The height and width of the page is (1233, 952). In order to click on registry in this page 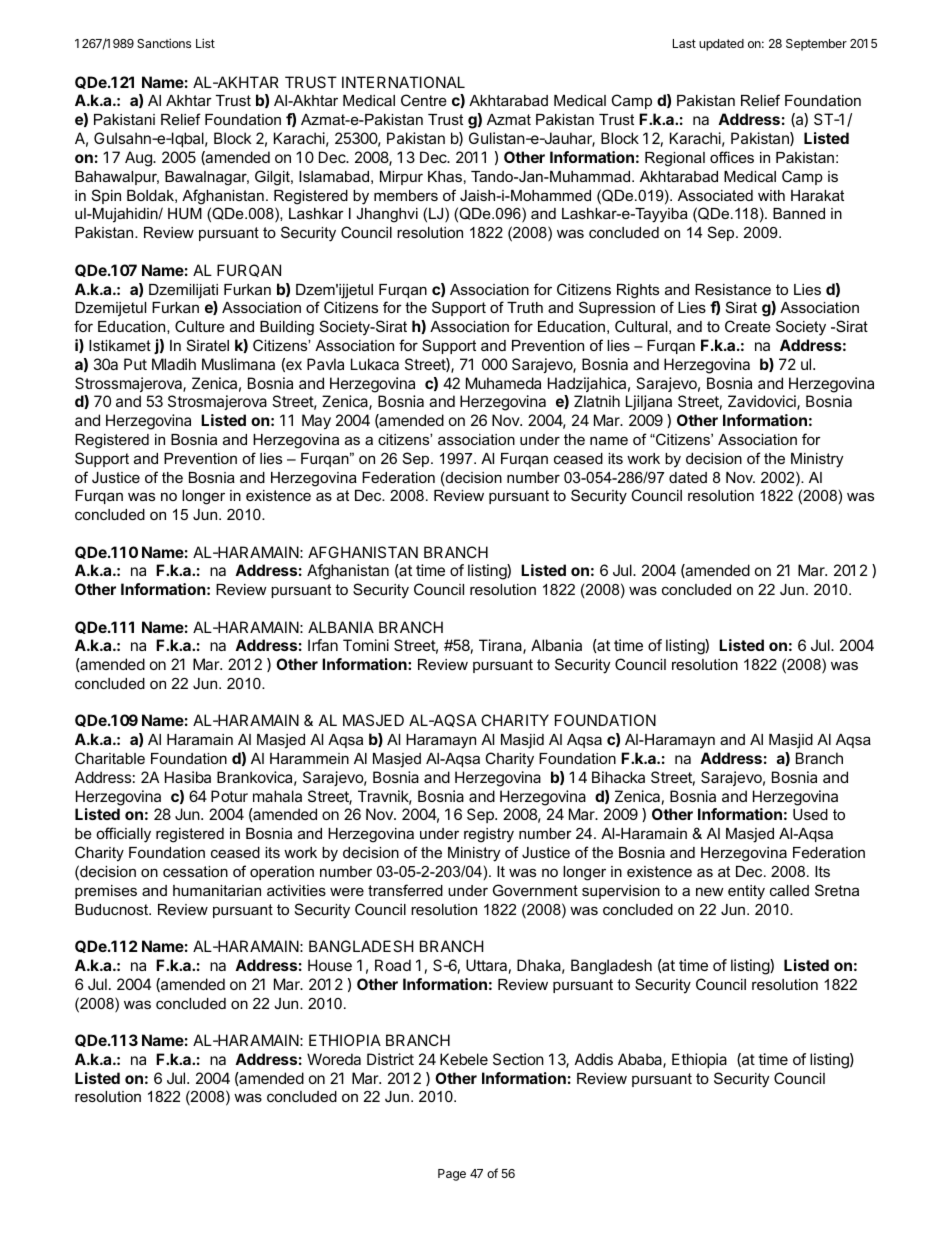, I will do `click(489, 835)`.
